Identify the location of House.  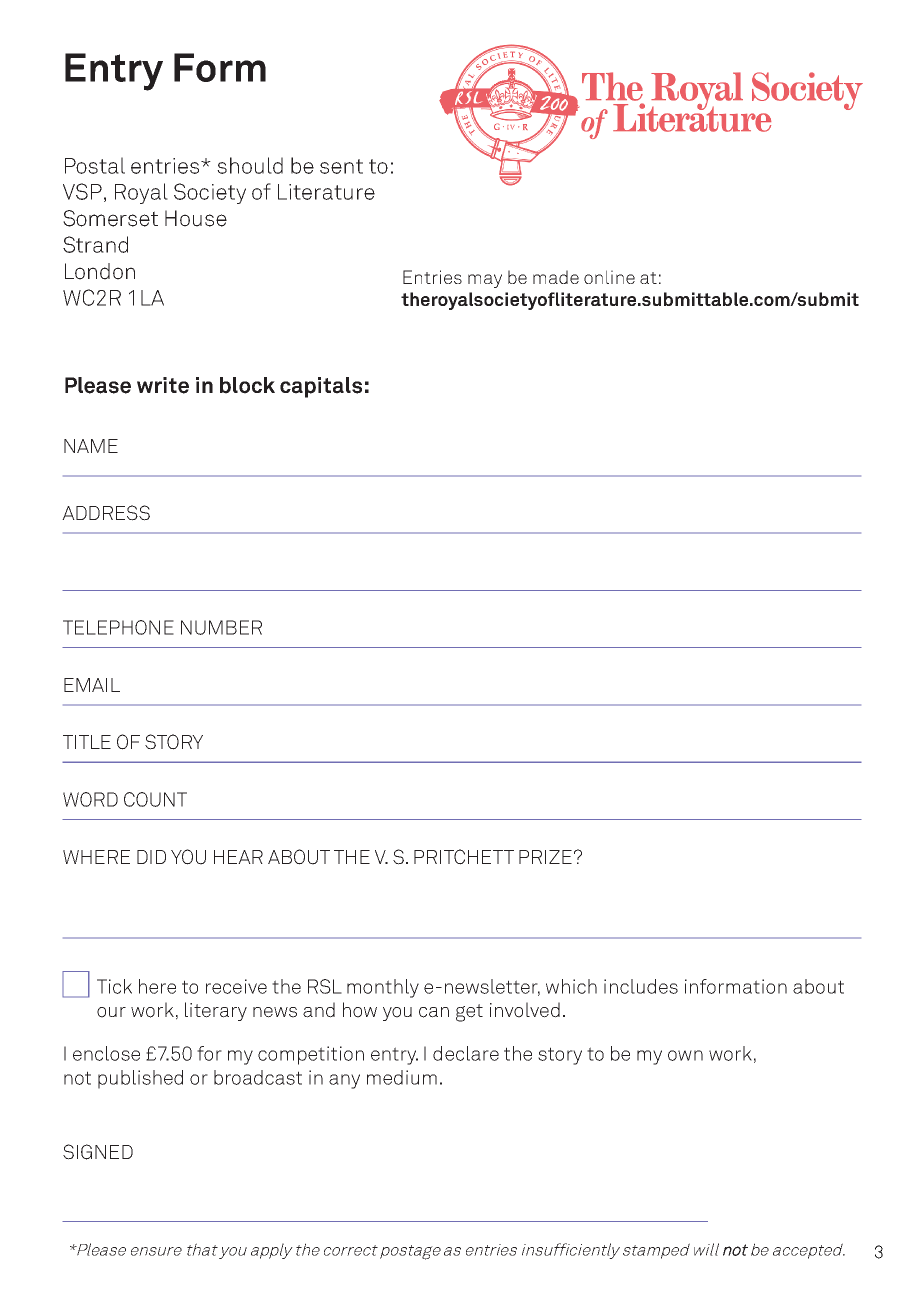
(196, 218).
